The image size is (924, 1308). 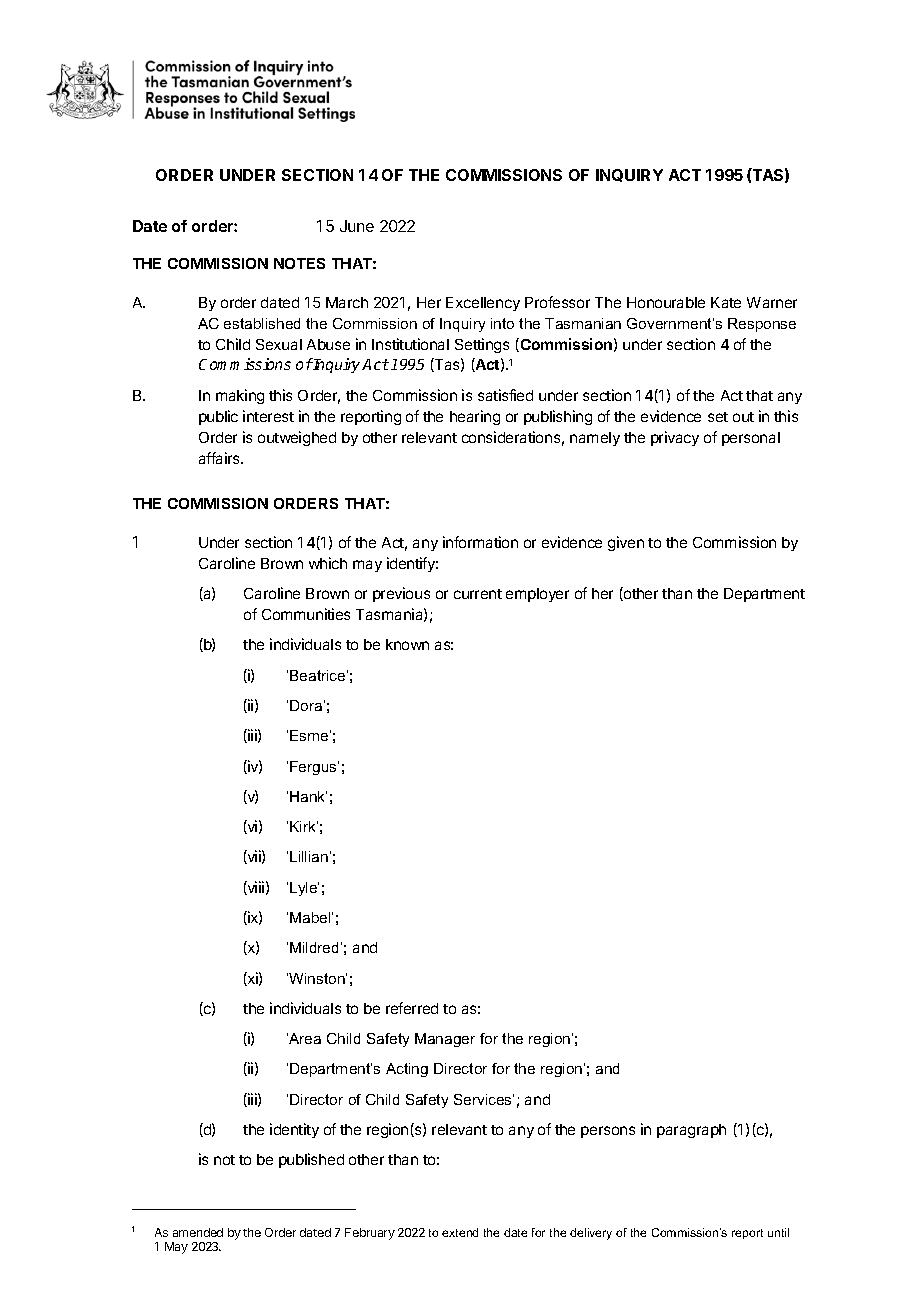 I want to click on known, so click(x=407, y=644).
